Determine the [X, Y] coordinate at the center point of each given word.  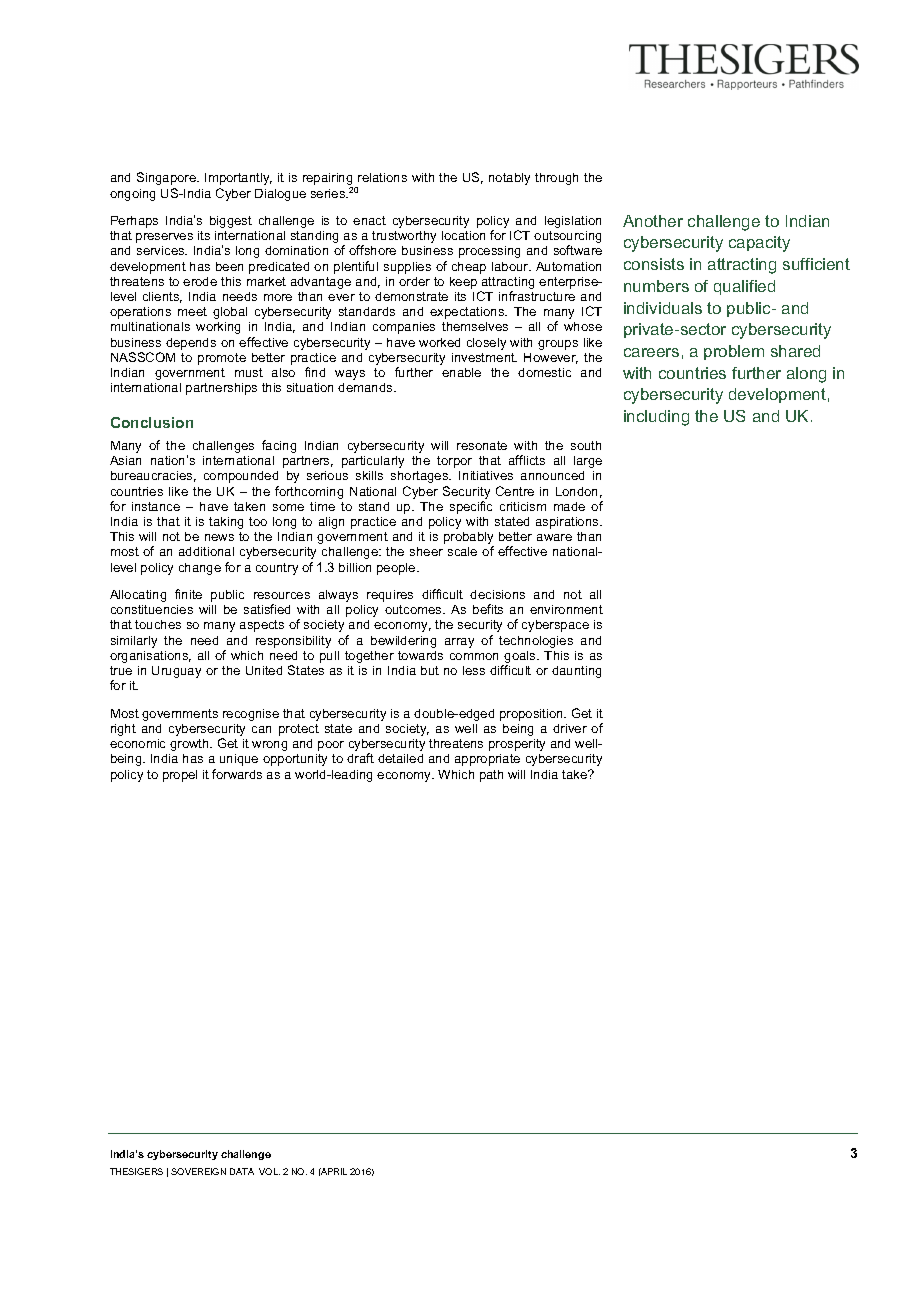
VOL [269, 1171]
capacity [759, 244]
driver [570, 728]
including [656, 418]
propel [180, 776]
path [491, 776]
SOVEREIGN [198, 1171]
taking [226, 523]
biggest [231, 222]
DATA [242, 1171]
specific [471, 507]
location [463, 235]
